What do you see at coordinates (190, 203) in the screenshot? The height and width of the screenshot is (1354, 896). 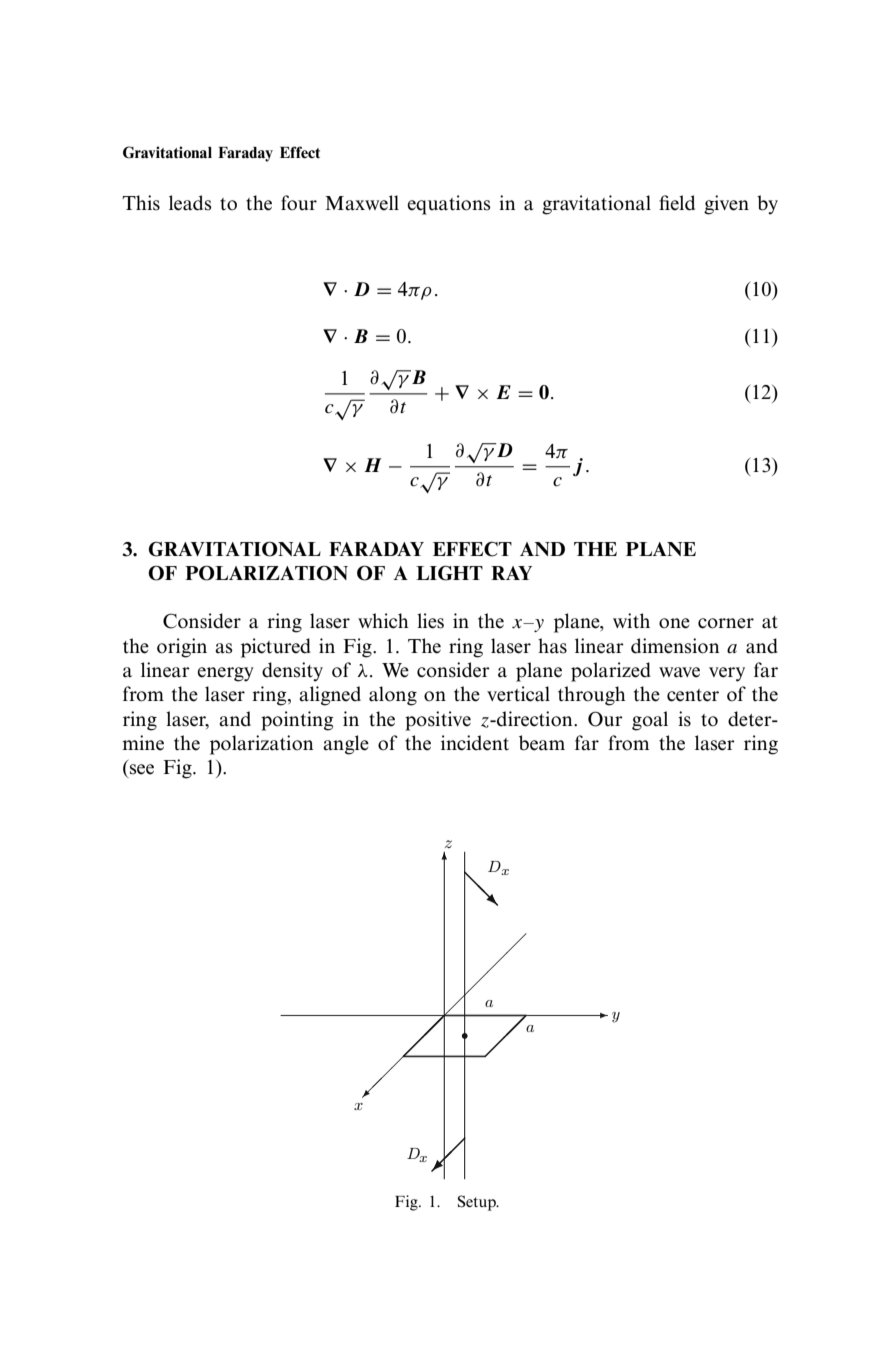 I see `leads` at bounding box center [190, 203].
